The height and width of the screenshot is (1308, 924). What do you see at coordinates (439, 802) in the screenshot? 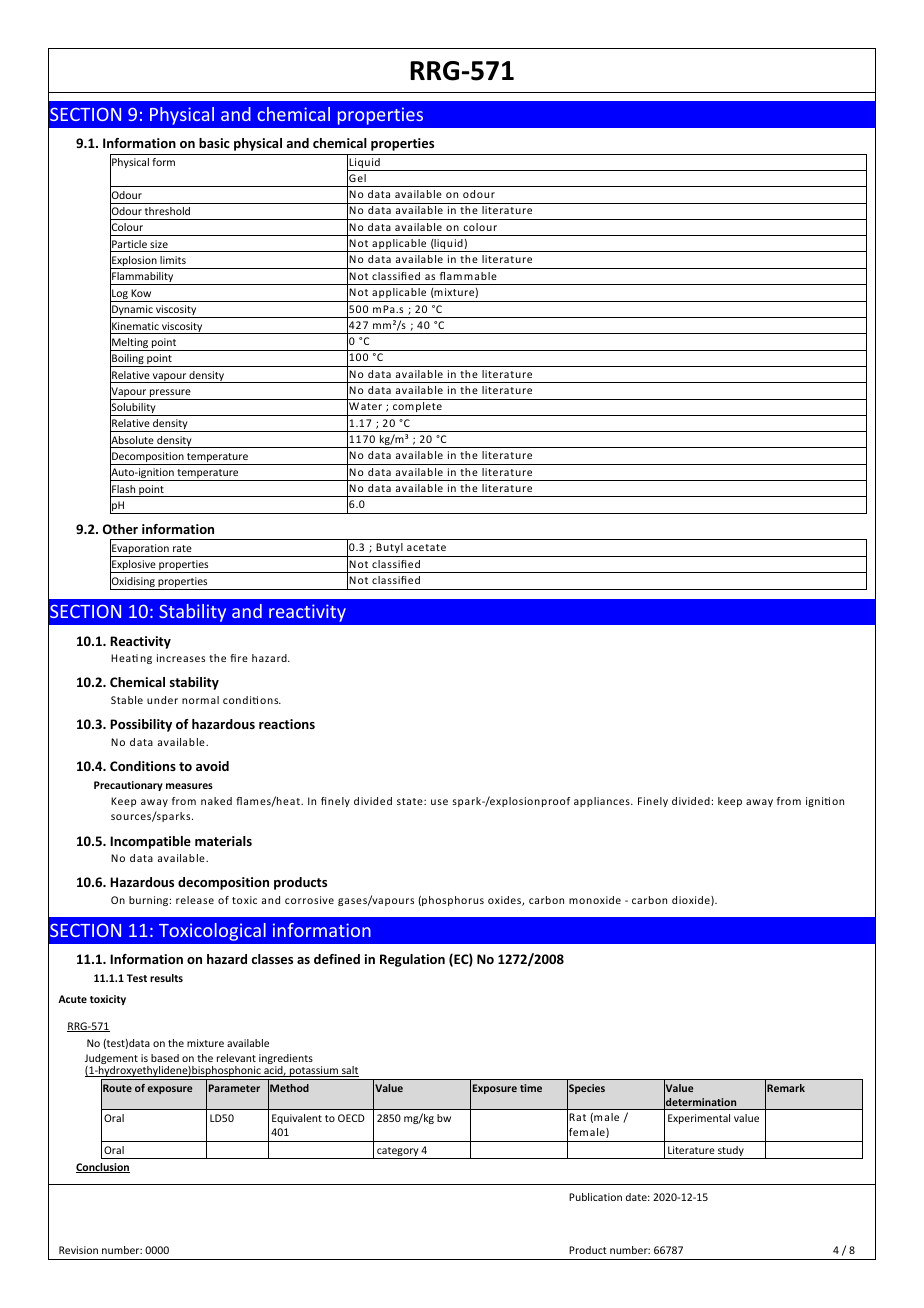
I see `use` at bounding box center [439, 802].
